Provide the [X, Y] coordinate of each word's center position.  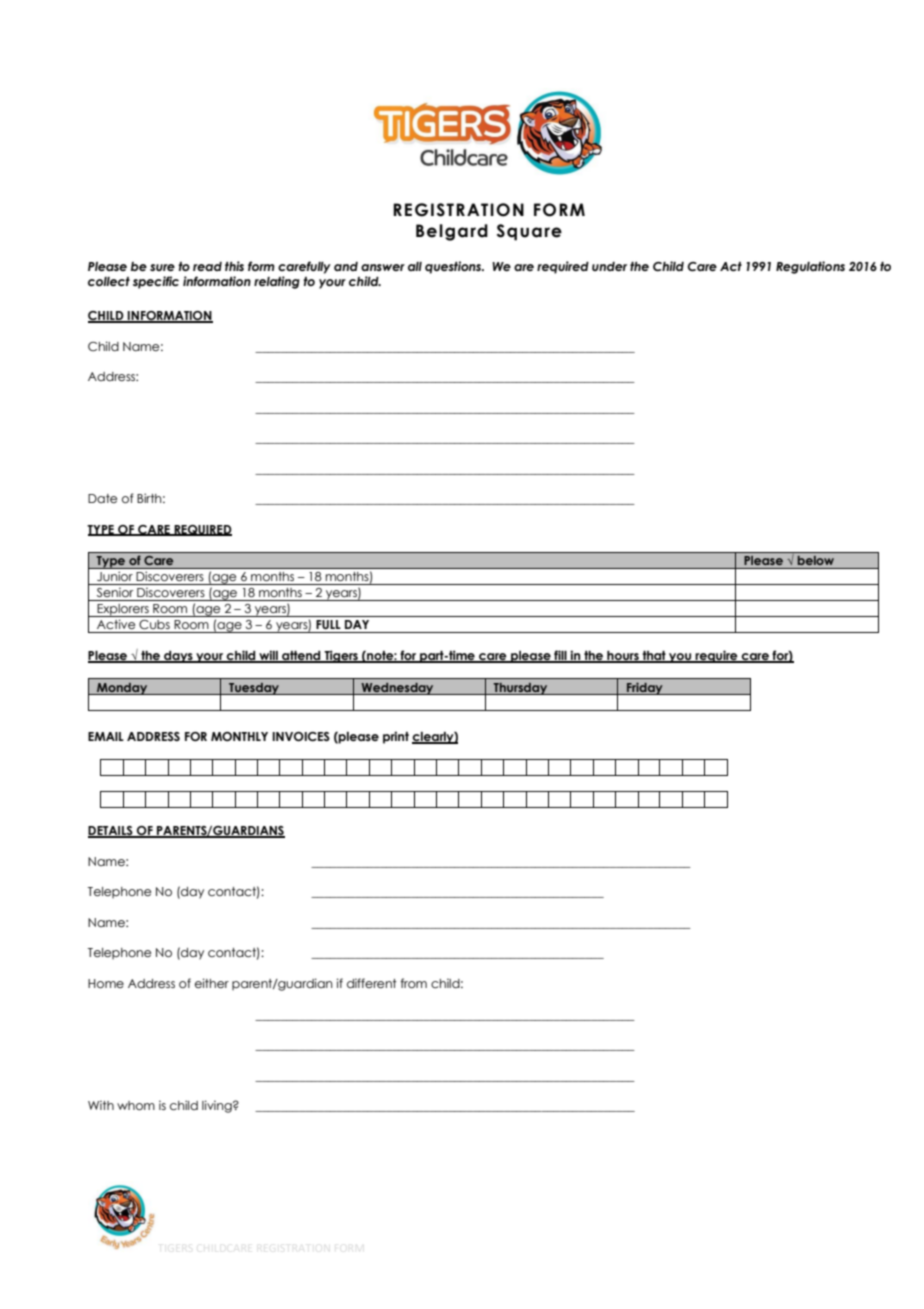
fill [560, 656]
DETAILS [111, 832]
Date [102, 498]
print [396, 737]
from [414, 983]
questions [454, 267]
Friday [645, 688]
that [654, 657]
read [207, 266]
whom [136, 1105]
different [372, 983]
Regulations [810, 267]
